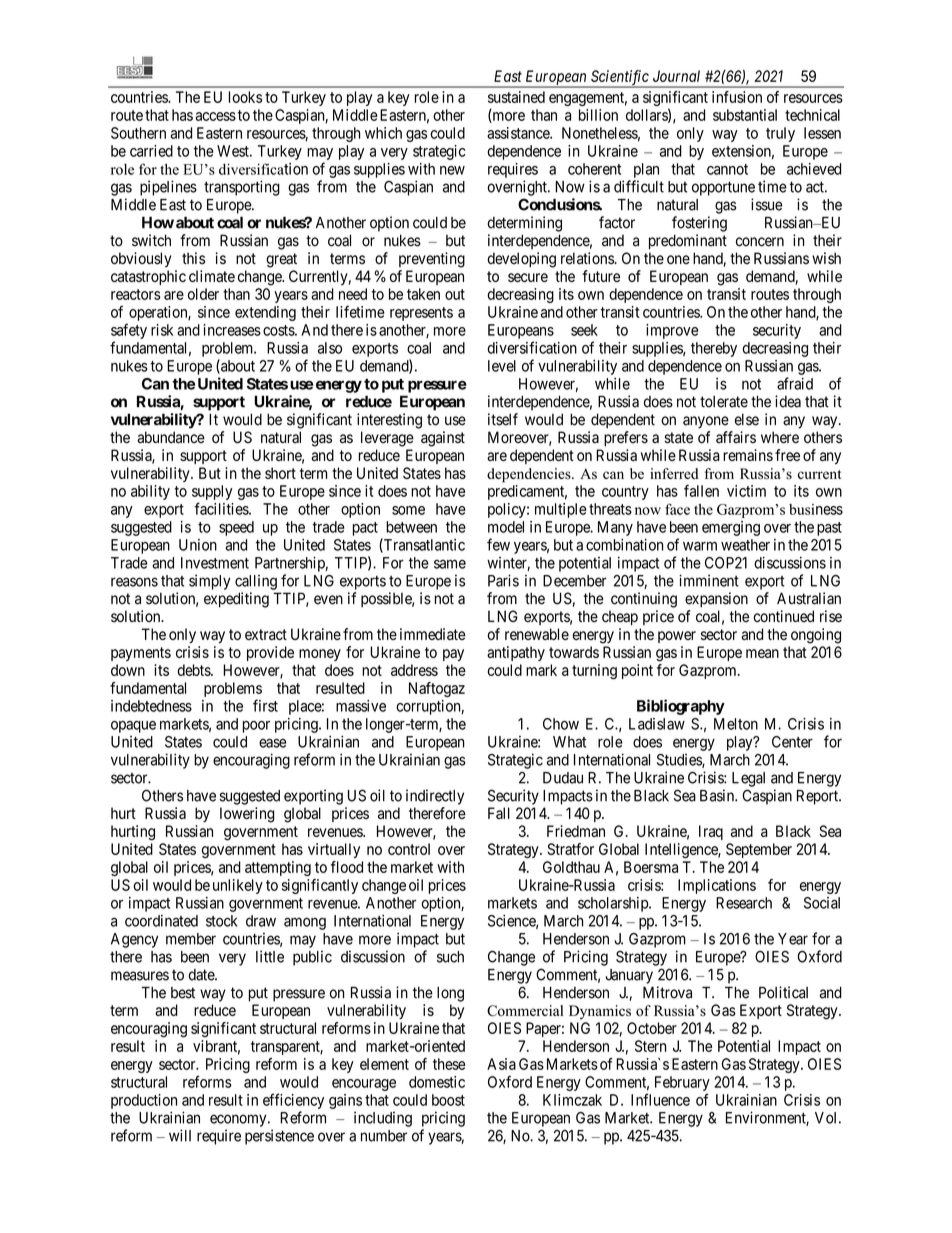 The image size is (952, 1233). Describe the element at coordinates (222, 508) in the document. I see `facilities` at that location.
